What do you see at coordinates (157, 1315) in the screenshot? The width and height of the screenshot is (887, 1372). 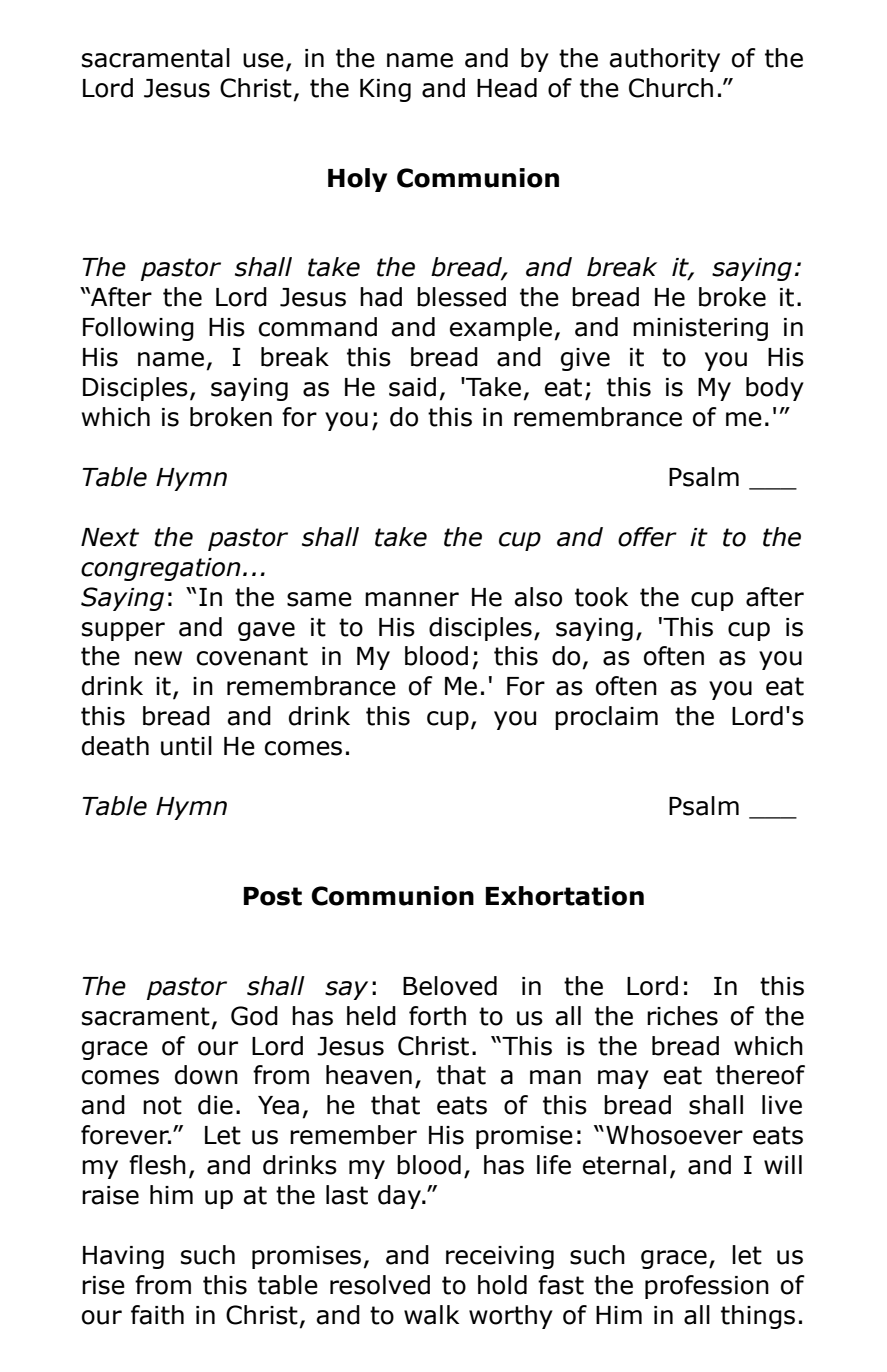 I see `faith` at bounding box center [157, 1315].
